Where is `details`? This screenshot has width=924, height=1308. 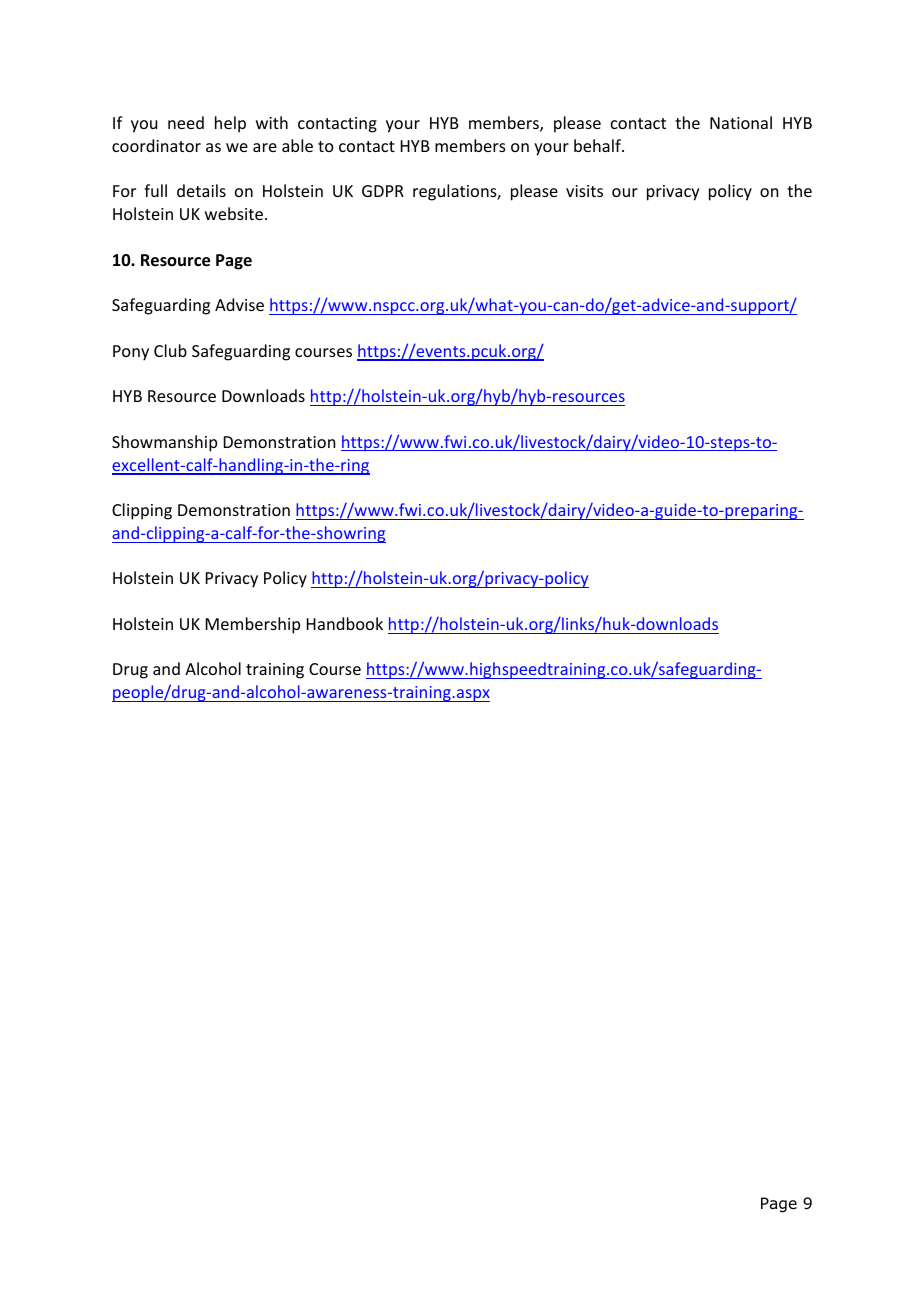 details is located at coordinates (201, 190).
